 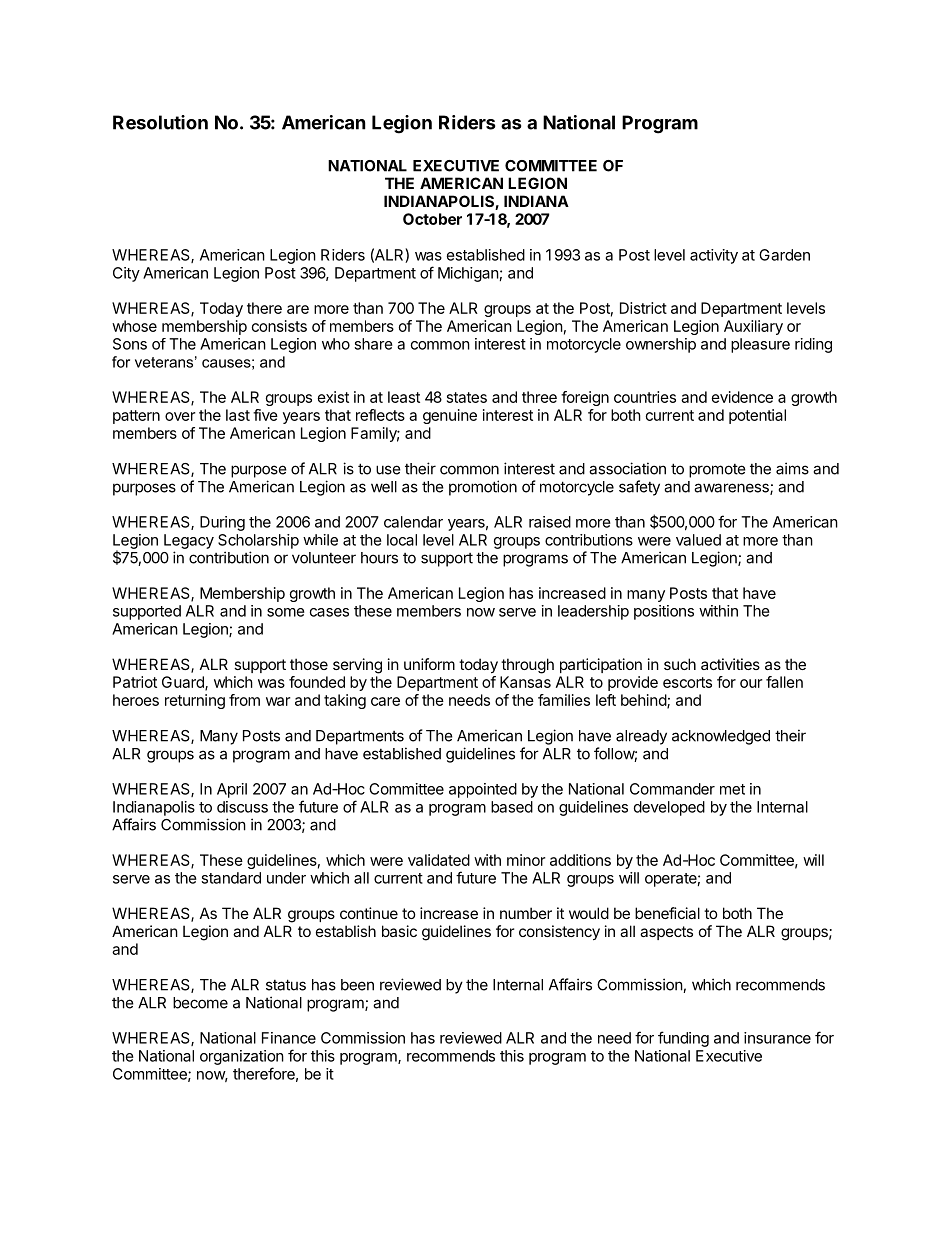 What do you see at coordinates (717, 471) in the screenshot?
I see `promote` at bounding box center [717, 471].
